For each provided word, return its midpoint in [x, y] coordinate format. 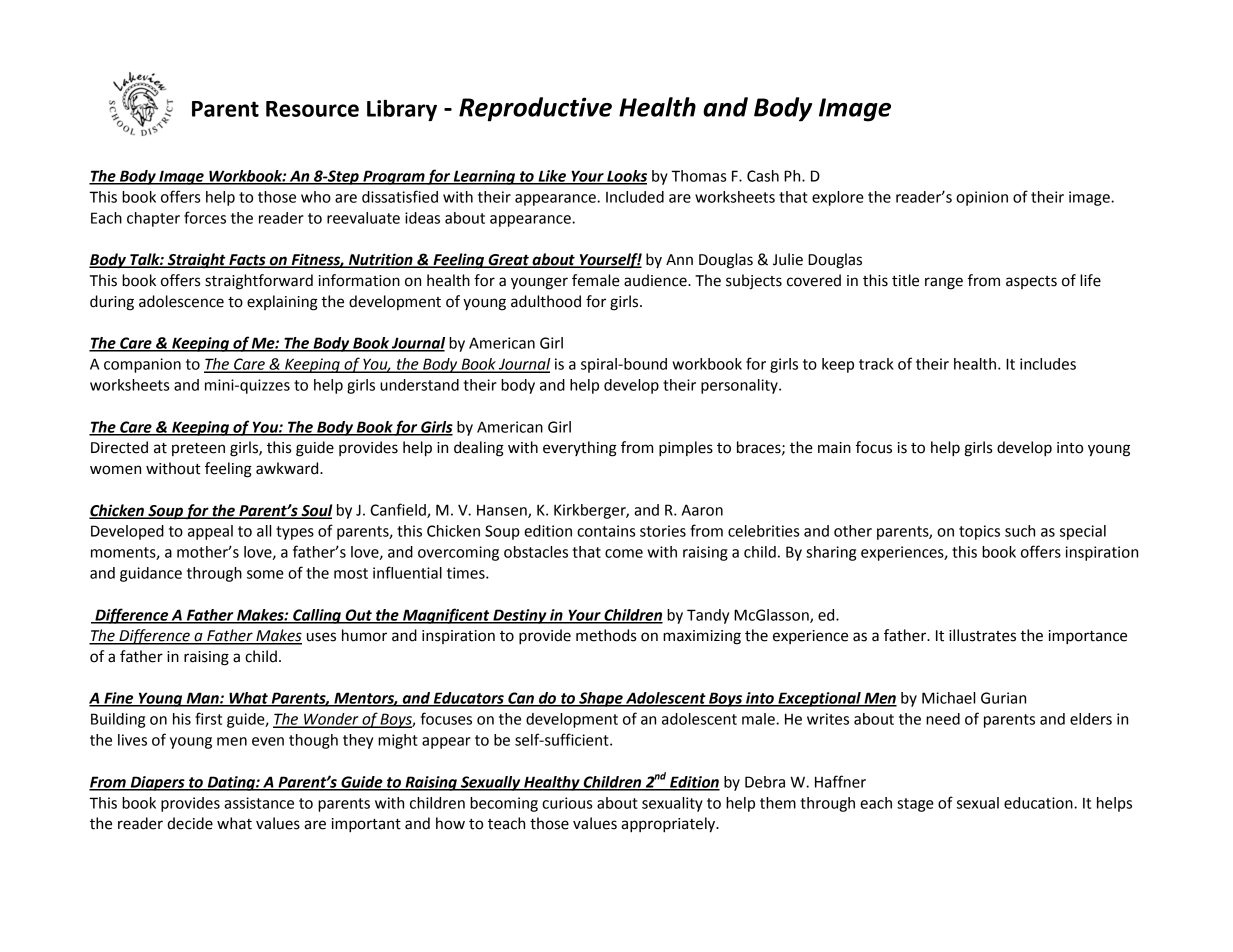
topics [979, 532]
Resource [312, 109]
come [624, 553]
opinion [982, 198]
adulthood [546, 301]
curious [567, 803]
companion [142, 365]
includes [1048, 364]
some [265, 574]
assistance [259, 803]
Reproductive [535, 109]
